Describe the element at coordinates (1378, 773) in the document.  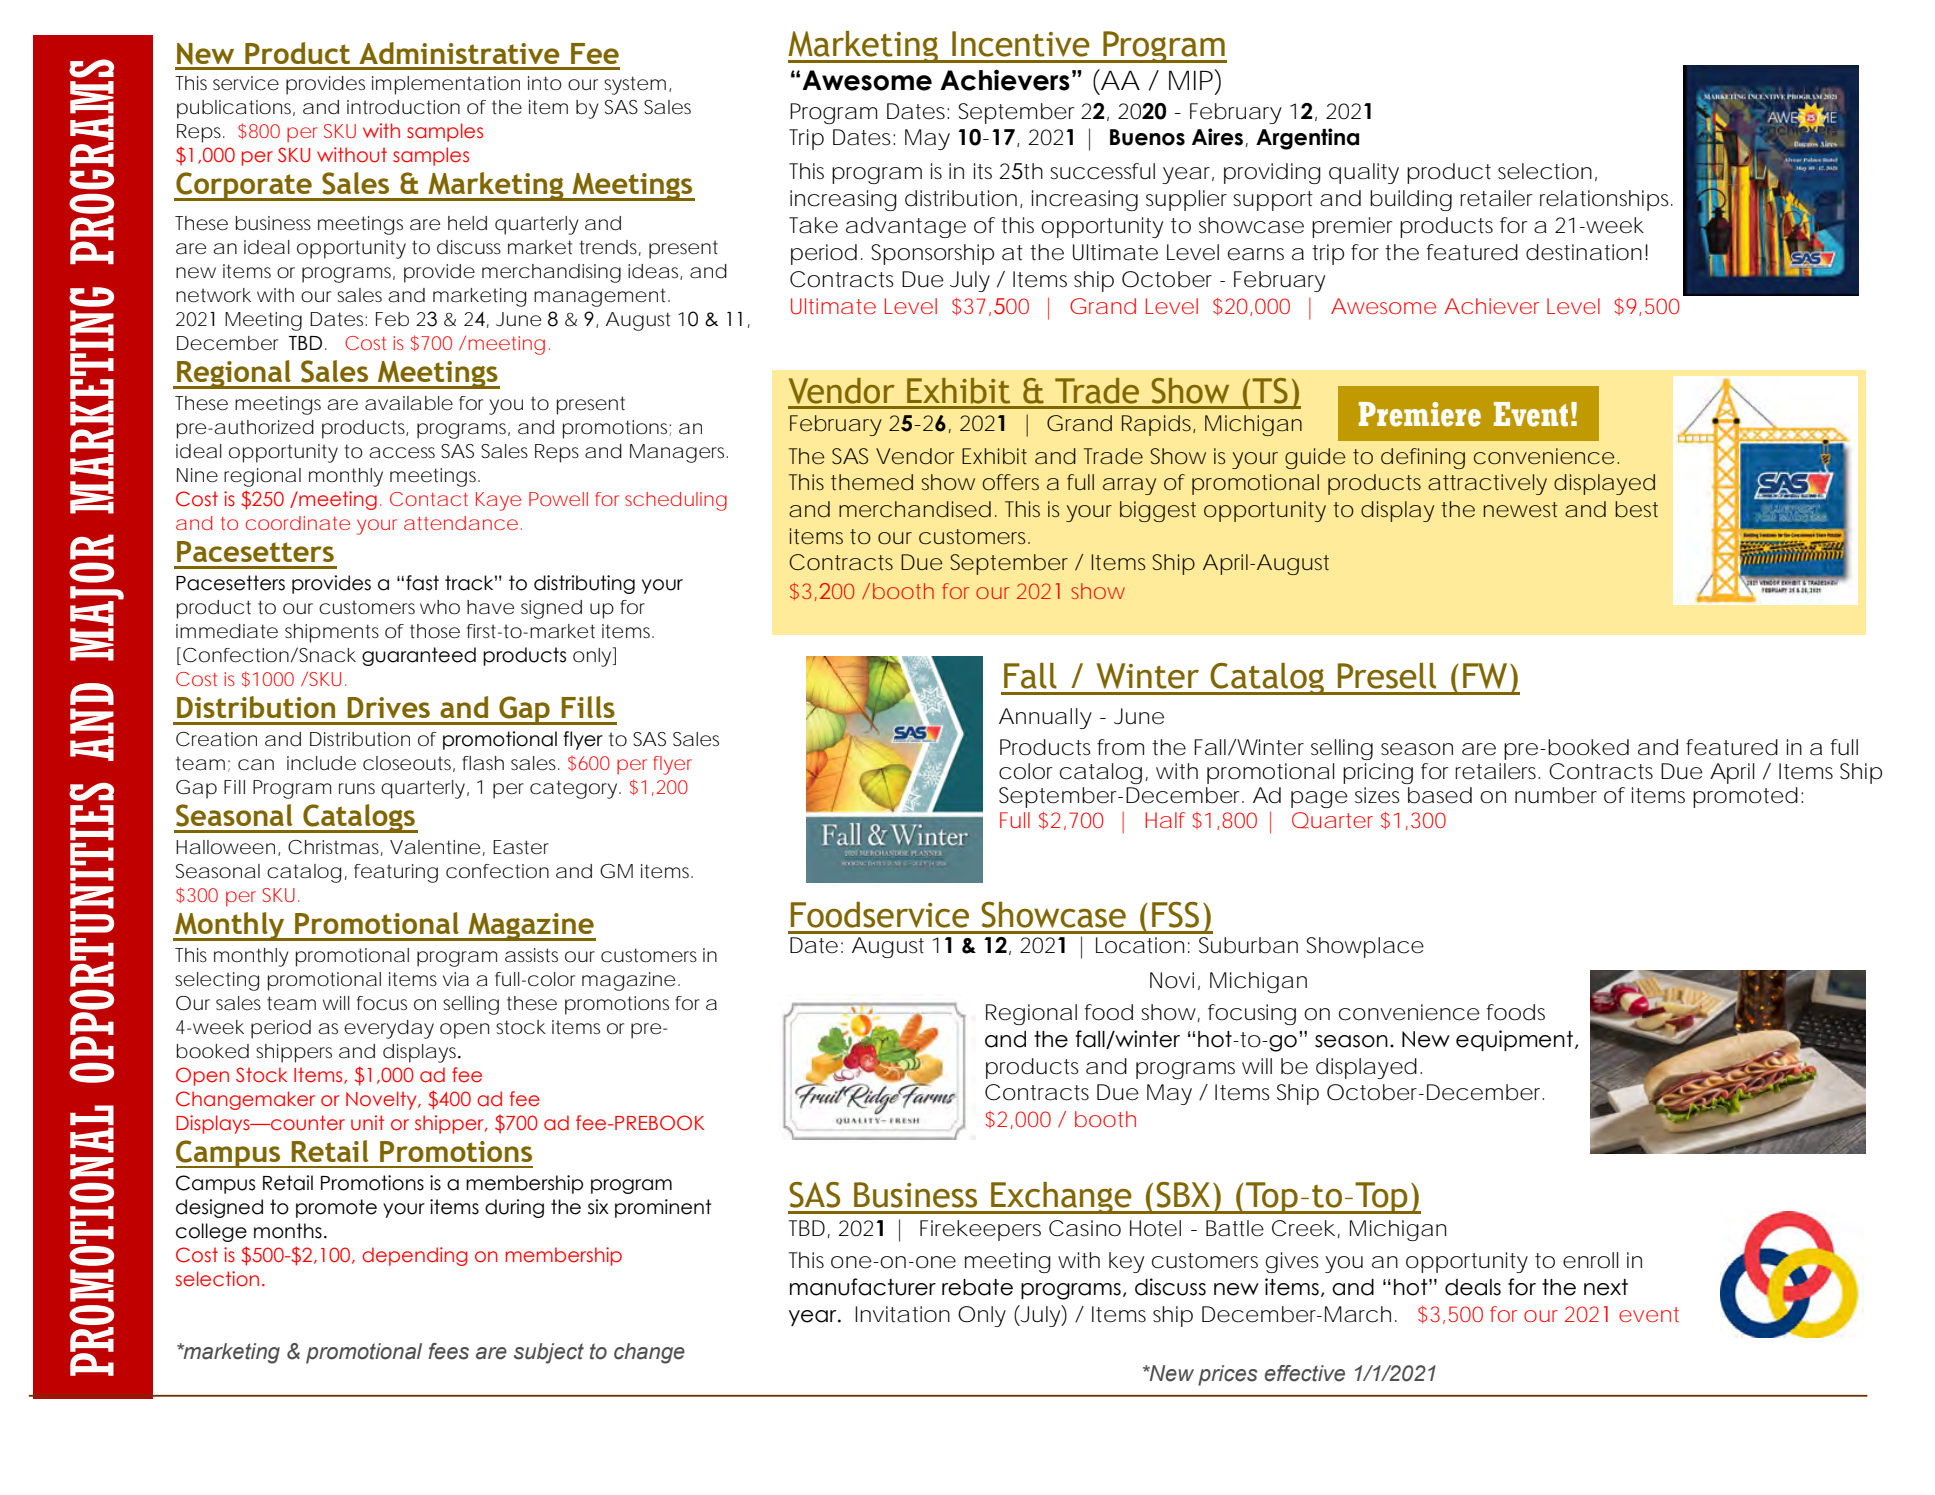
I see `pricing` at that location.
